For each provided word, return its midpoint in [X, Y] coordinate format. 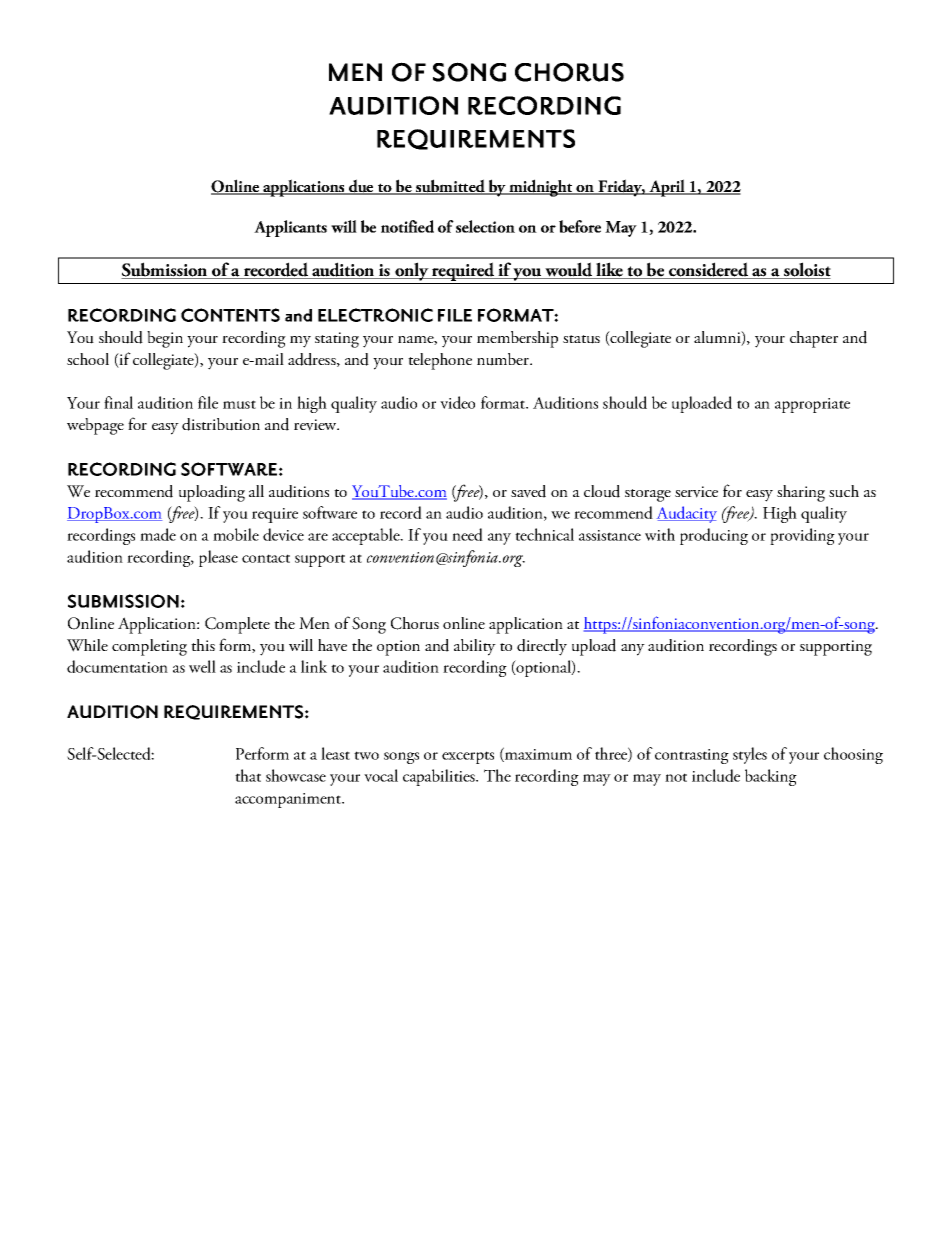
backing [771, 777]
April [667, 188]
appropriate [812, 405]
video [457, 402]
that [248, 775]
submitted [450, 187]
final [118, 402]
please [218, 558]
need [467, 534]
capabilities [440, 777]
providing [802, 536]
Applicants [290, 228]
